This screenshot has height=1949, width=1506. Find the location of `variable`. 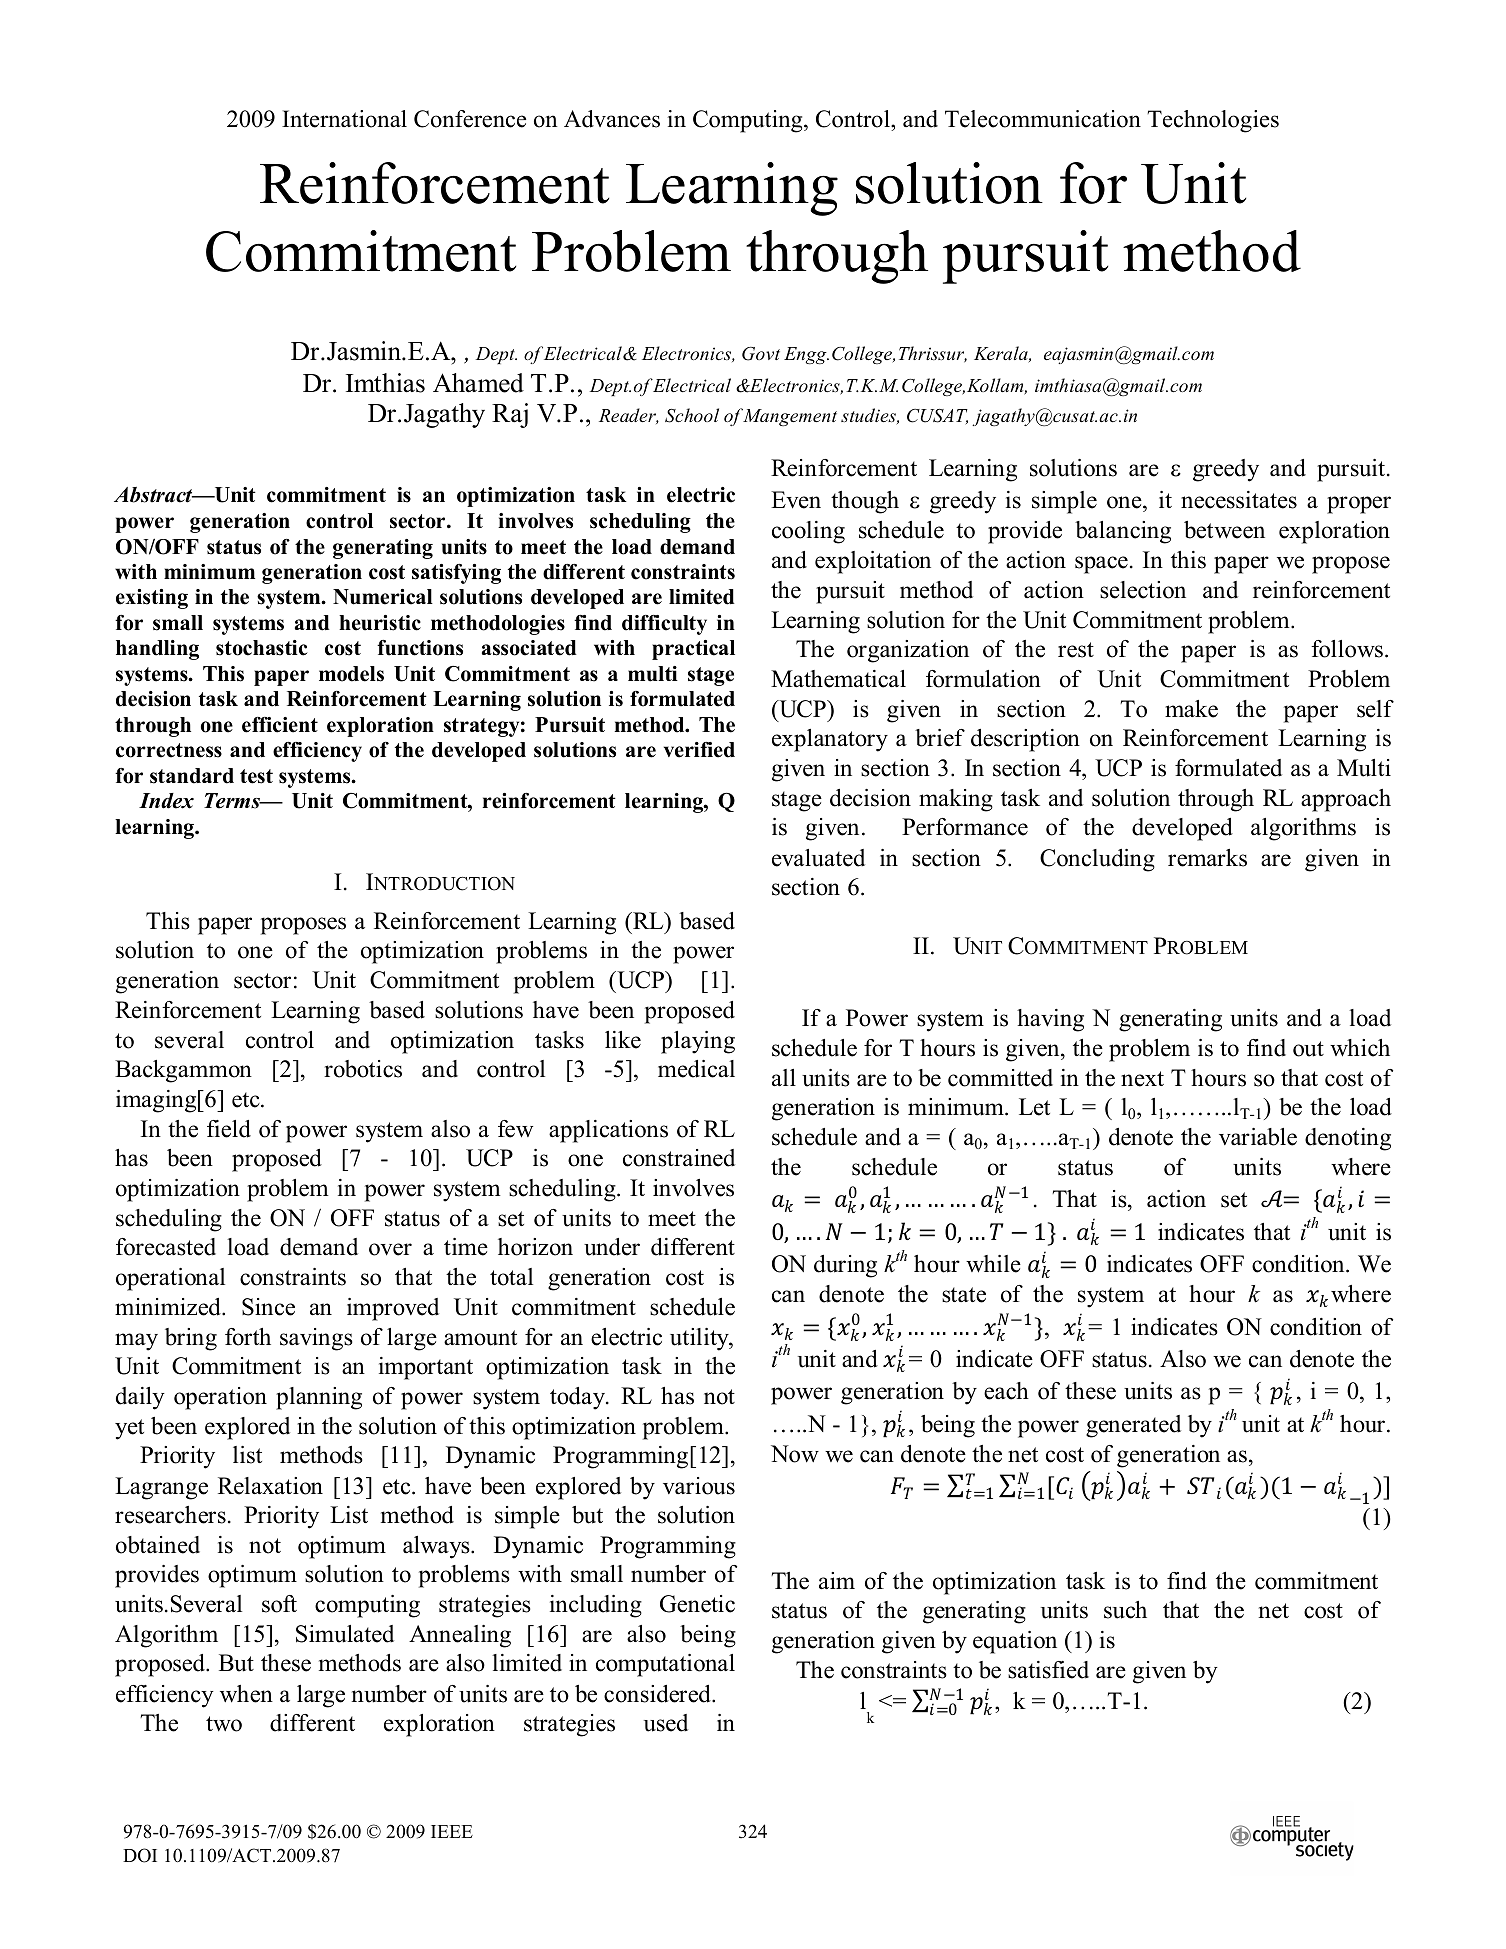

variable is located at coordinates (1258, 1137).
